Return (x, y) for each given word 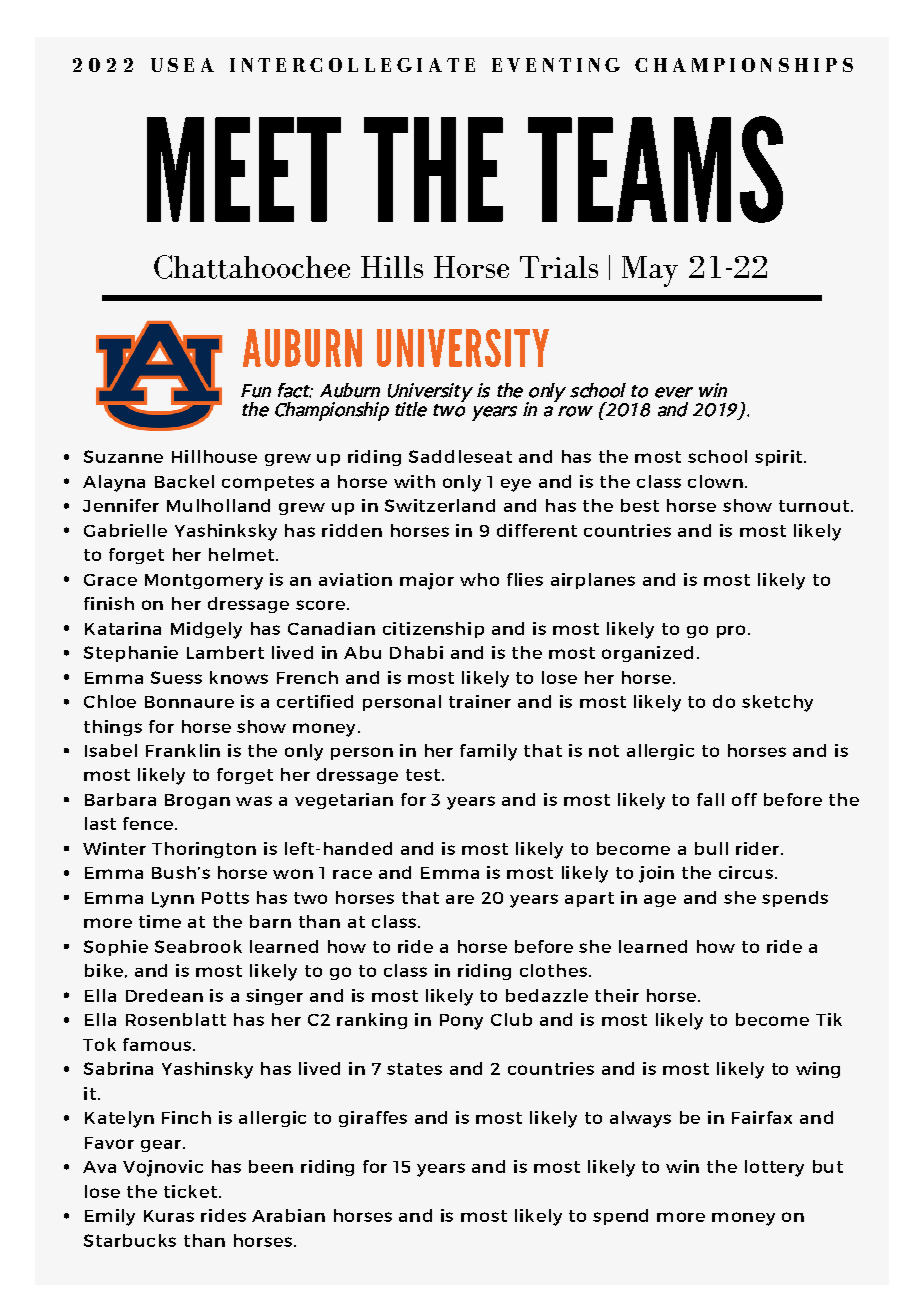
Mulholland (218, 505)
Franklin (183, 750)
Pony (461, 1022)
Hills (392, 267)
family (488, 752)
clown (715, 481)
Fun (256, 391)
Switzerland (440, 505)
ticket (190, 1191)
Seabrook (198, 946)
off (744, 799)
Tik (829, 1019)
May (650, 271)
